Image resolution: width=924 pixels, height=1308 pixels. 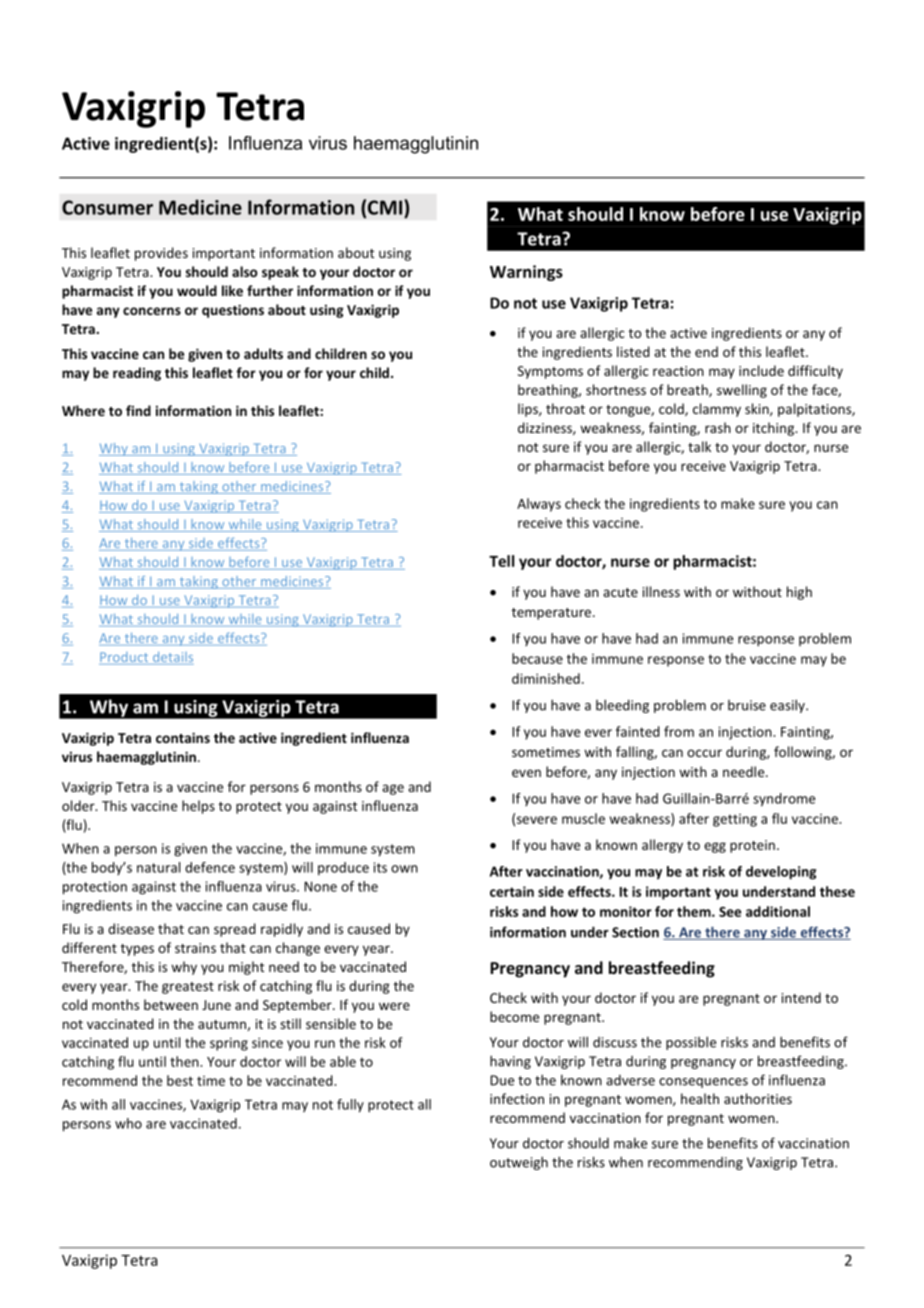 I want to click on authorities, so click(x=758, y=1098).
